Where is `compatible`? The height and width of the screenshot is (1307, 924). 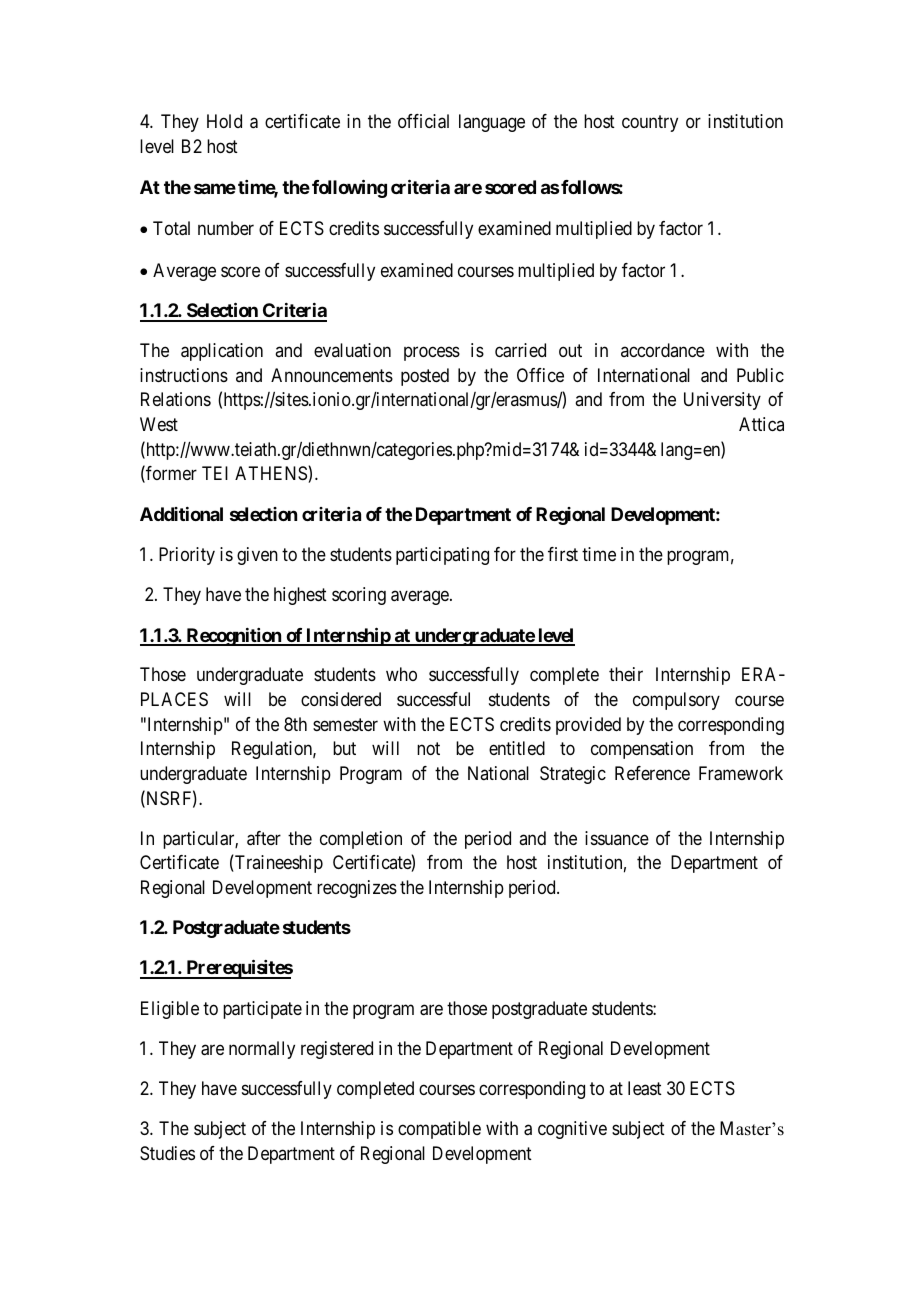 compatible is located at coordinates (439, 1130).
